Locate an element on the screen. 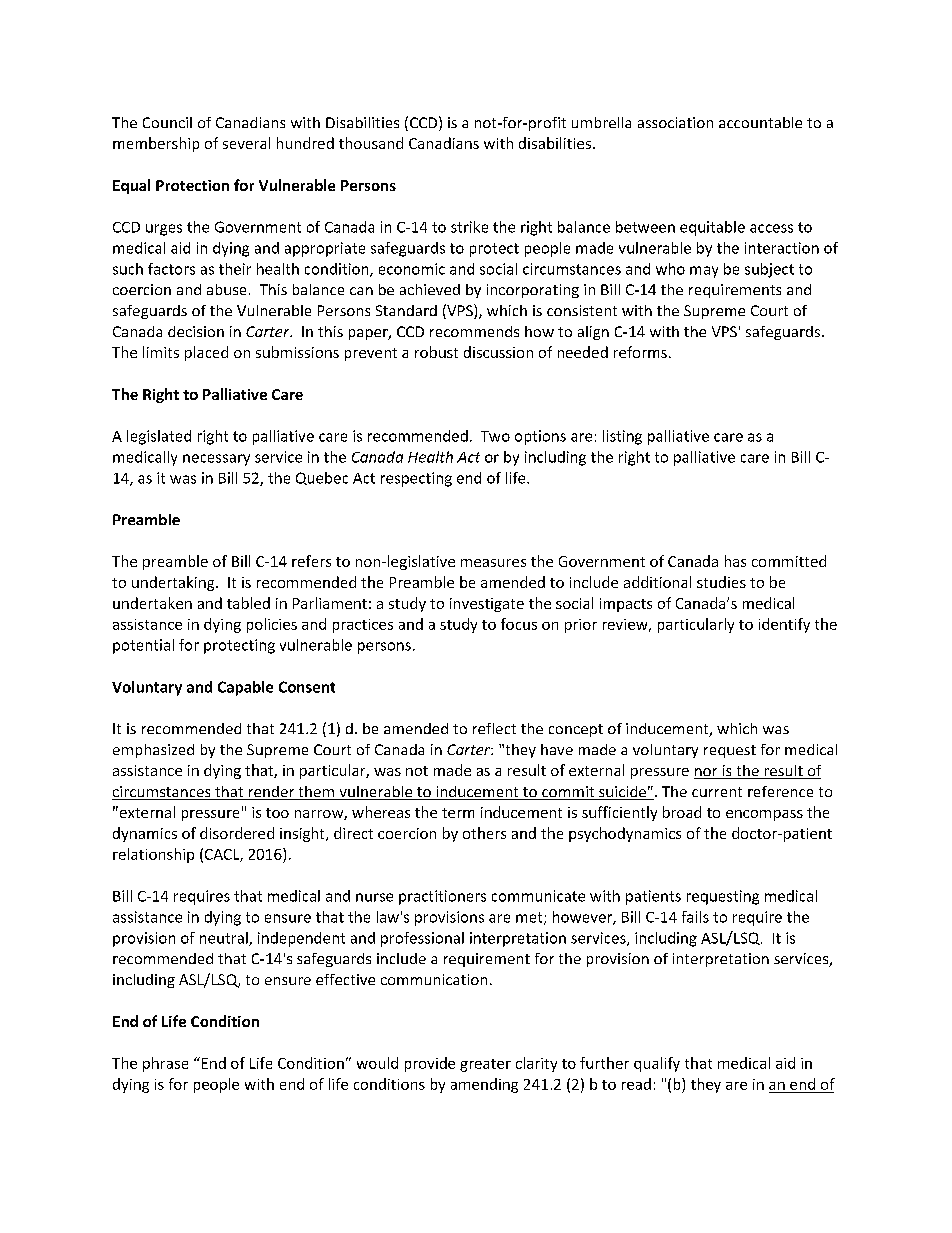 Image resolution: width=952 pixels, height=1233 pixels. provide is located at coordinates (430, 1064).
